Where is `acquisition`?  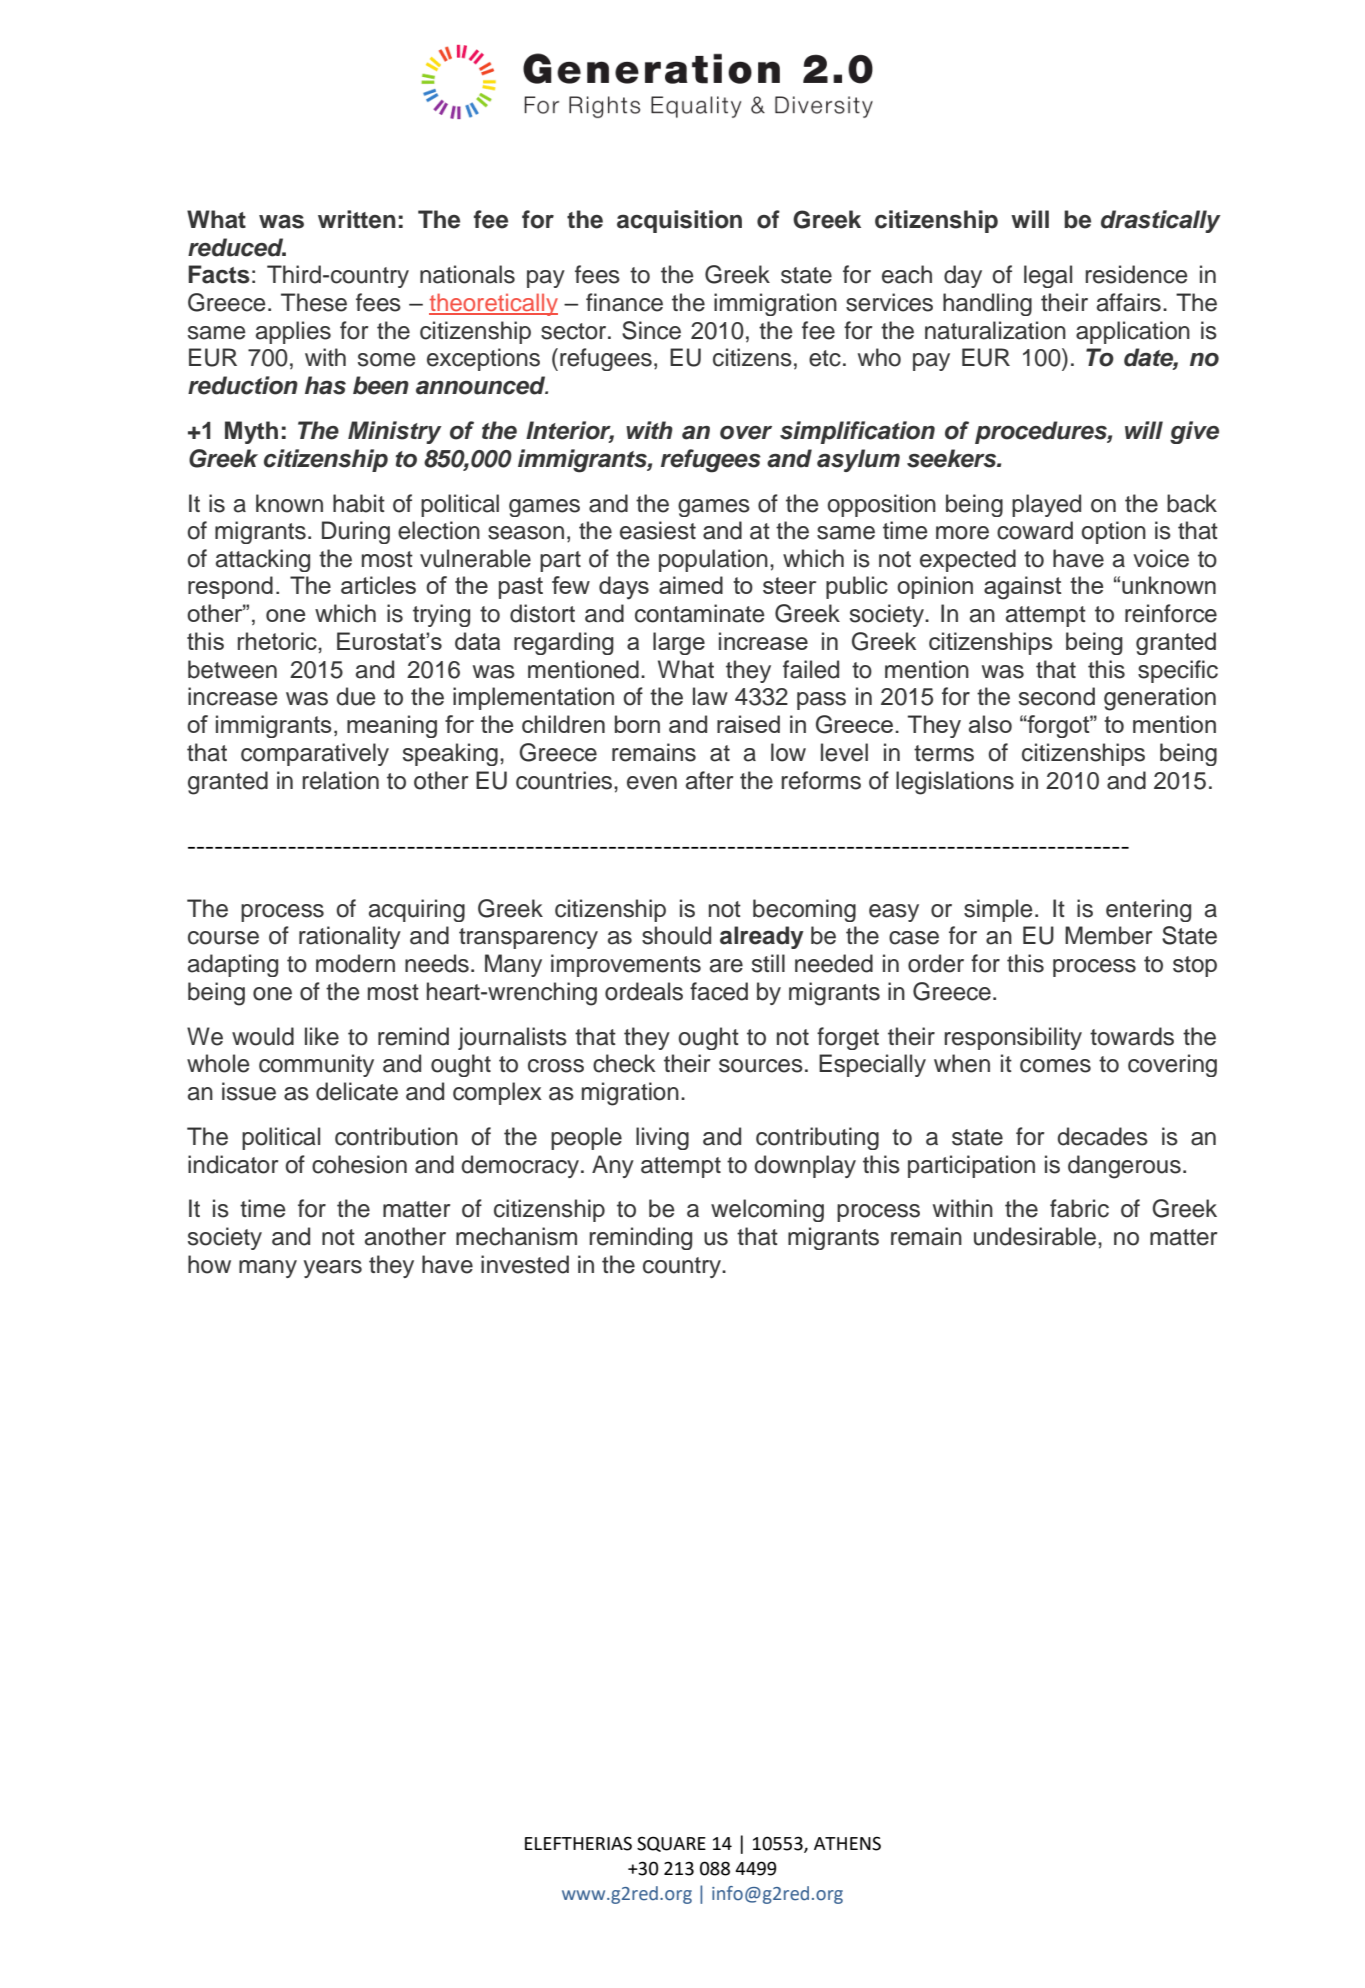
acquisition is located at coordinates (679, 221).
